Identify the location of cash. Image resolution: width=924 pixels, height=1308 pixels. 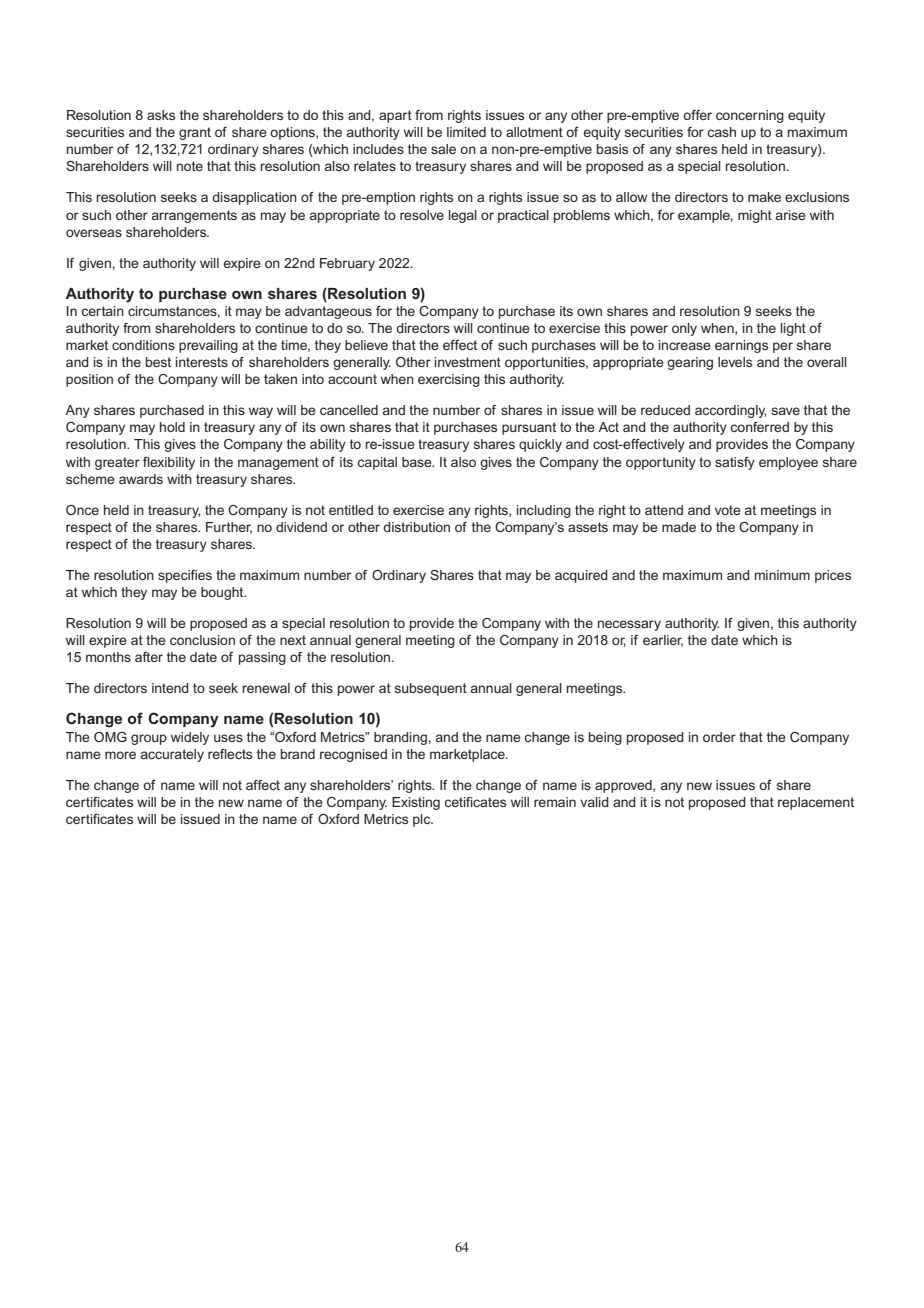
(721, 132).
